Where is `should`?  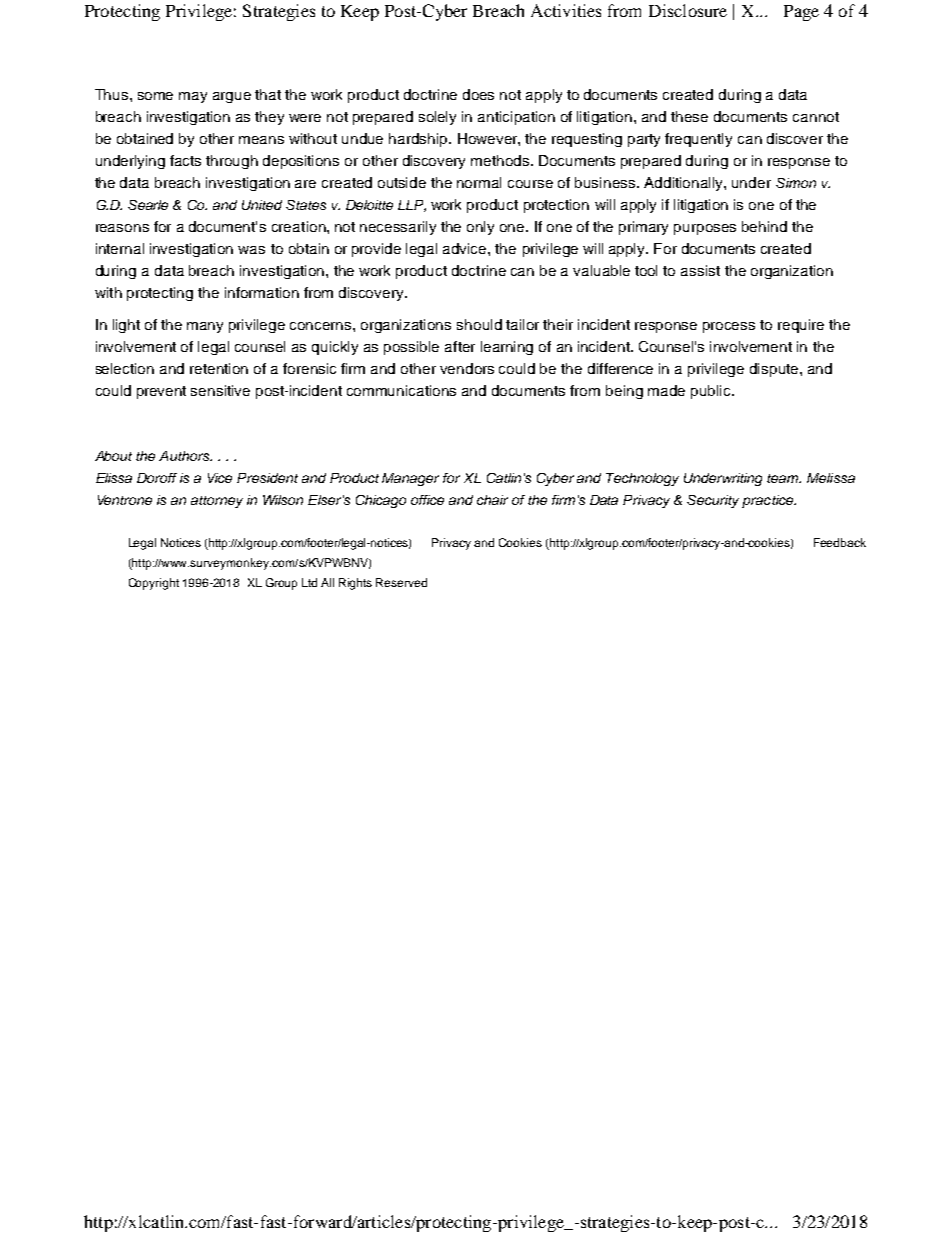 should is located at coordinates (479, 324).
